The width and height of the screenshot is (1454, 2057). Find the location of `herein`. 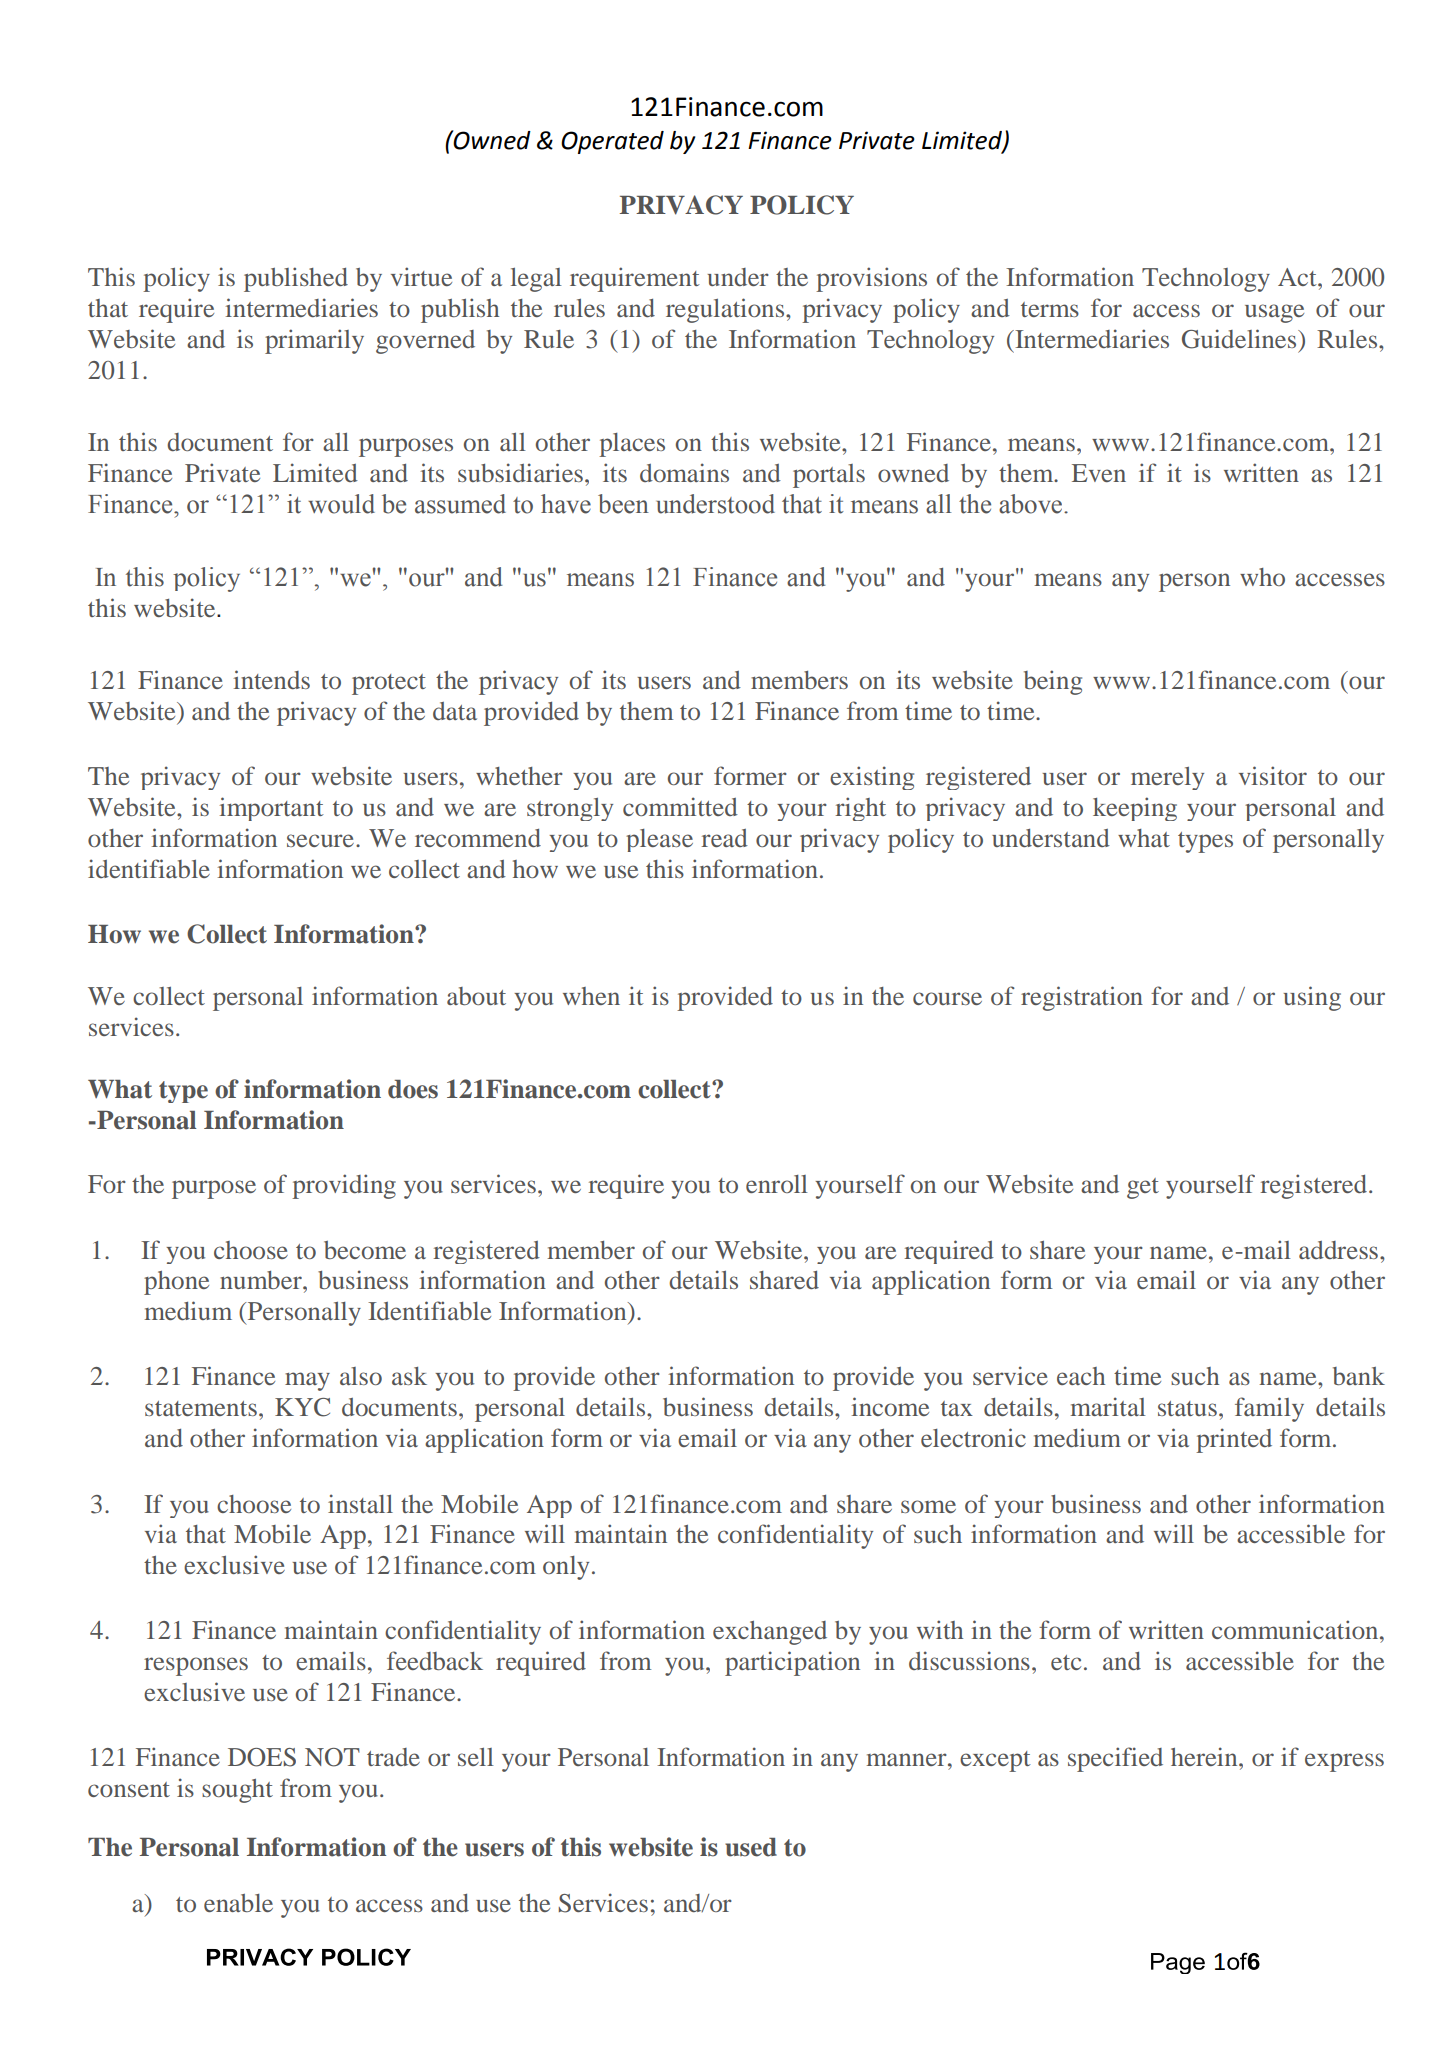

herein is located at coordinates (1205, 1756).
